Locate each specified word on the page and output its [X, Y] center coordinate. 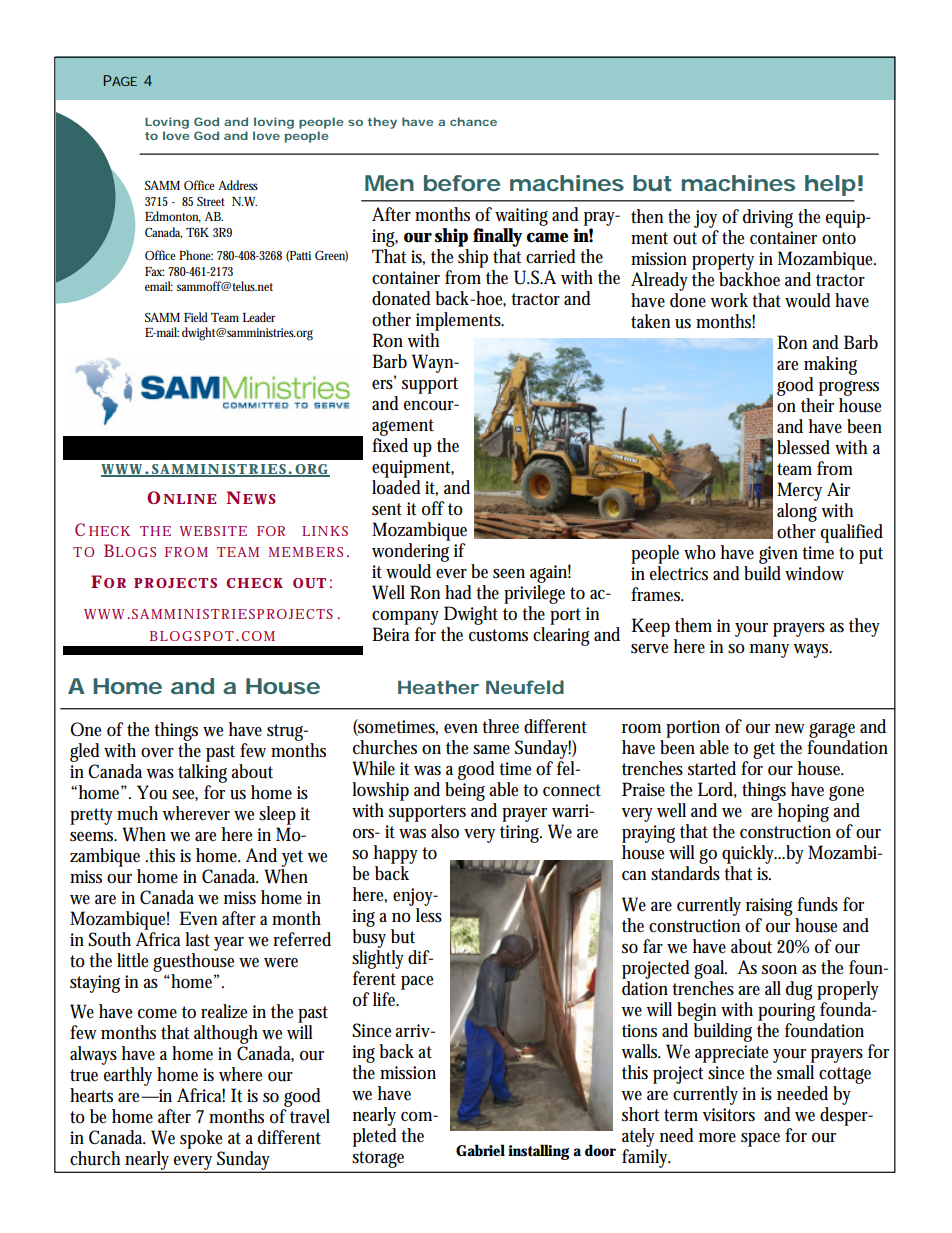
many [772, 651]
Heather [438, 687]
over [157, 753]
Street [211, 201]
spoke [201, 1139]
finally [497, 237]
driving [768, 218]
